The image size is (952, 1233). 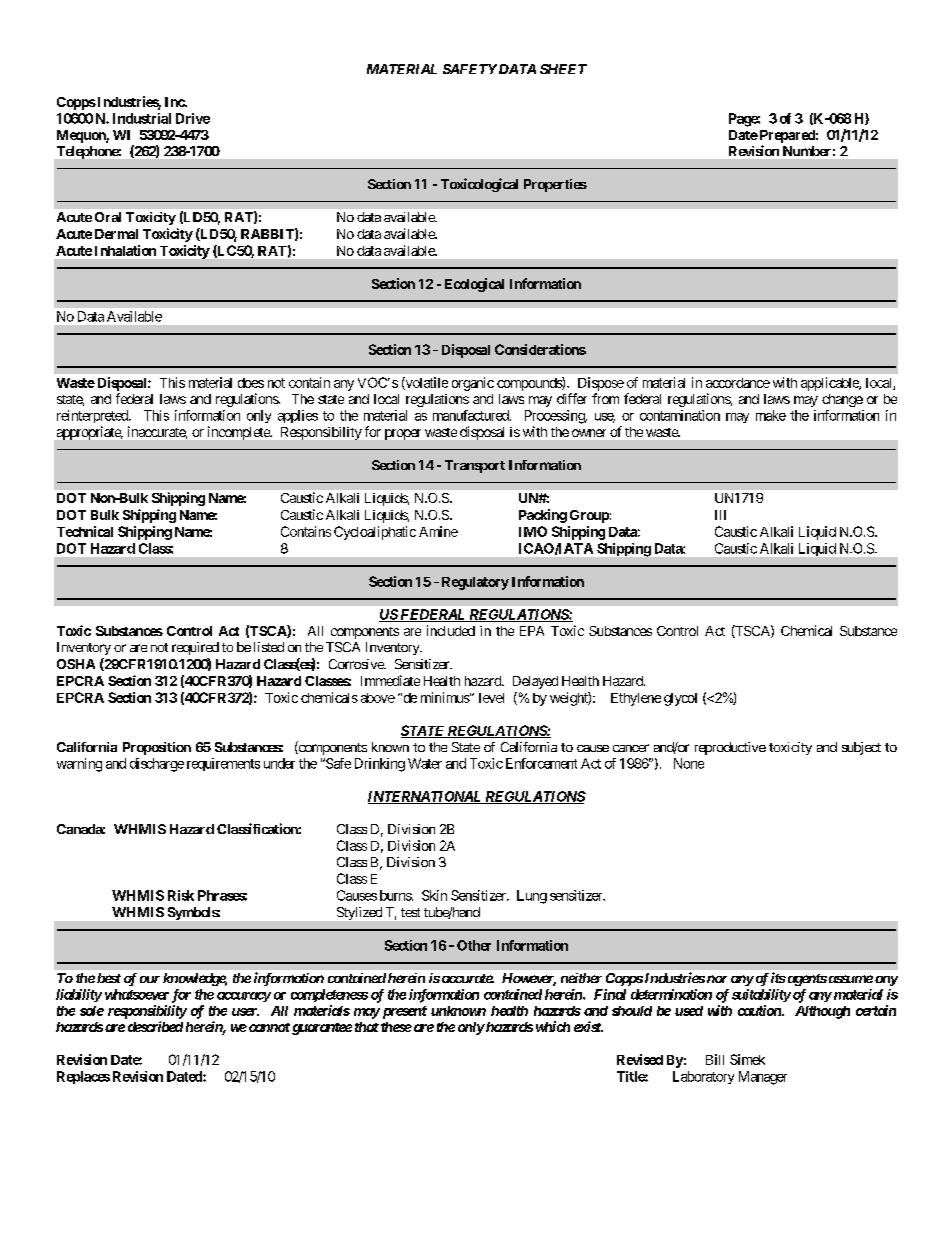 What do you see at coordinates (563, 69) in the screenshot?
I see `SHEET` at bounding box center [563, 69].
